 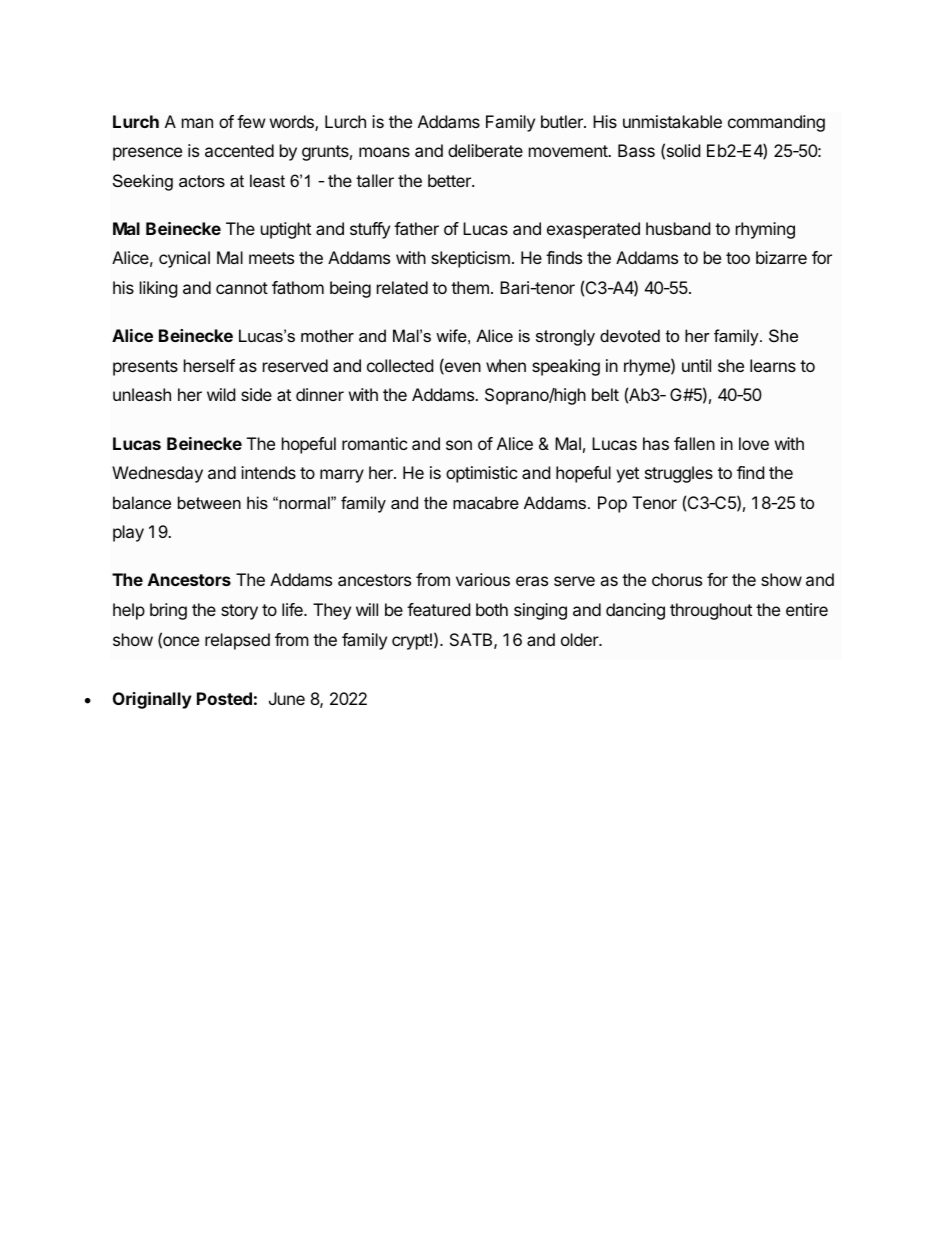 I want to click on son, so click(x=459, y=445).
